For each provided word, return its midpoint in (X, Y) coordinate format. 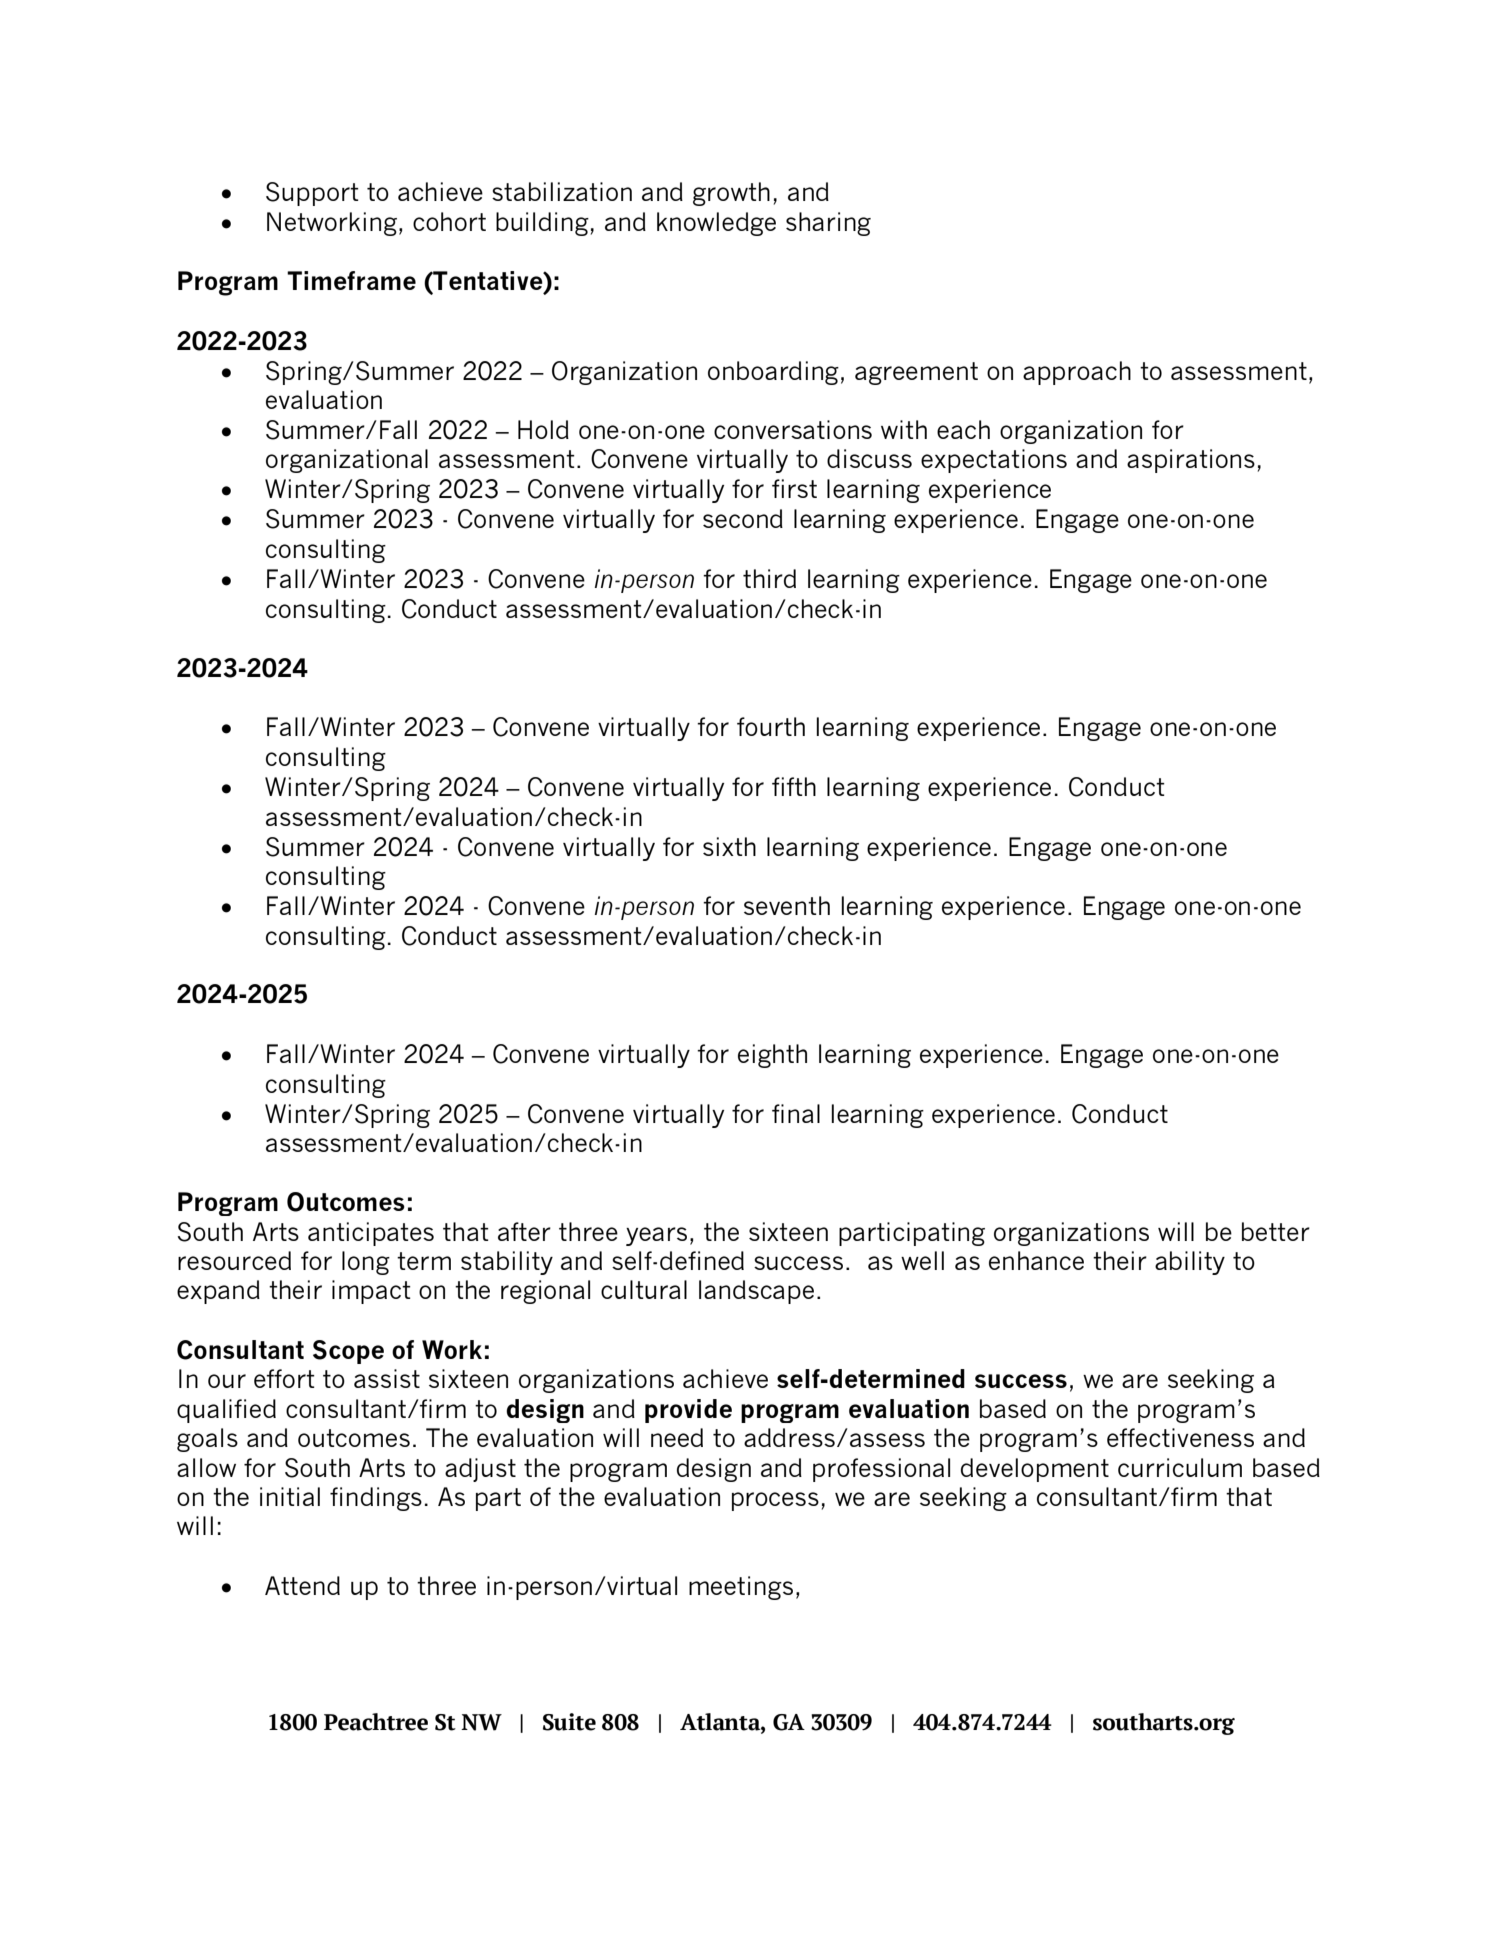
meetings (741, 1588)
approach (1077, 373)
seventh (787, 905)
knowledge (716, 224)
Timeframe (351, 280)
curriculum (1180, 1467)
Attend (302, 1585)
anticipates (371, 1234)
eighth (772, 1056)
